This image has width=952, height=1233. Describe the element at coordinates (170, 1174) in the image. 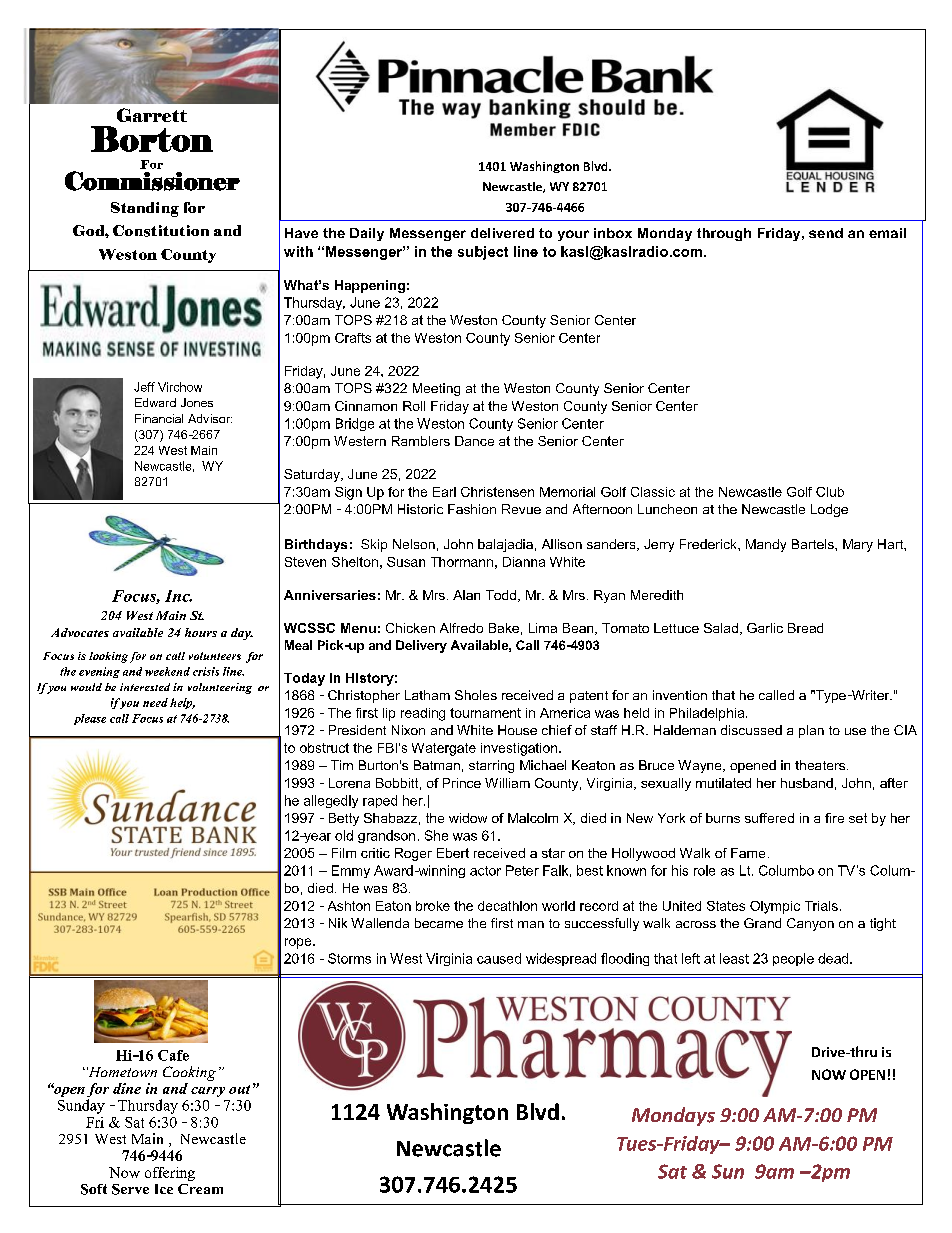

I see `offering` at that location.
